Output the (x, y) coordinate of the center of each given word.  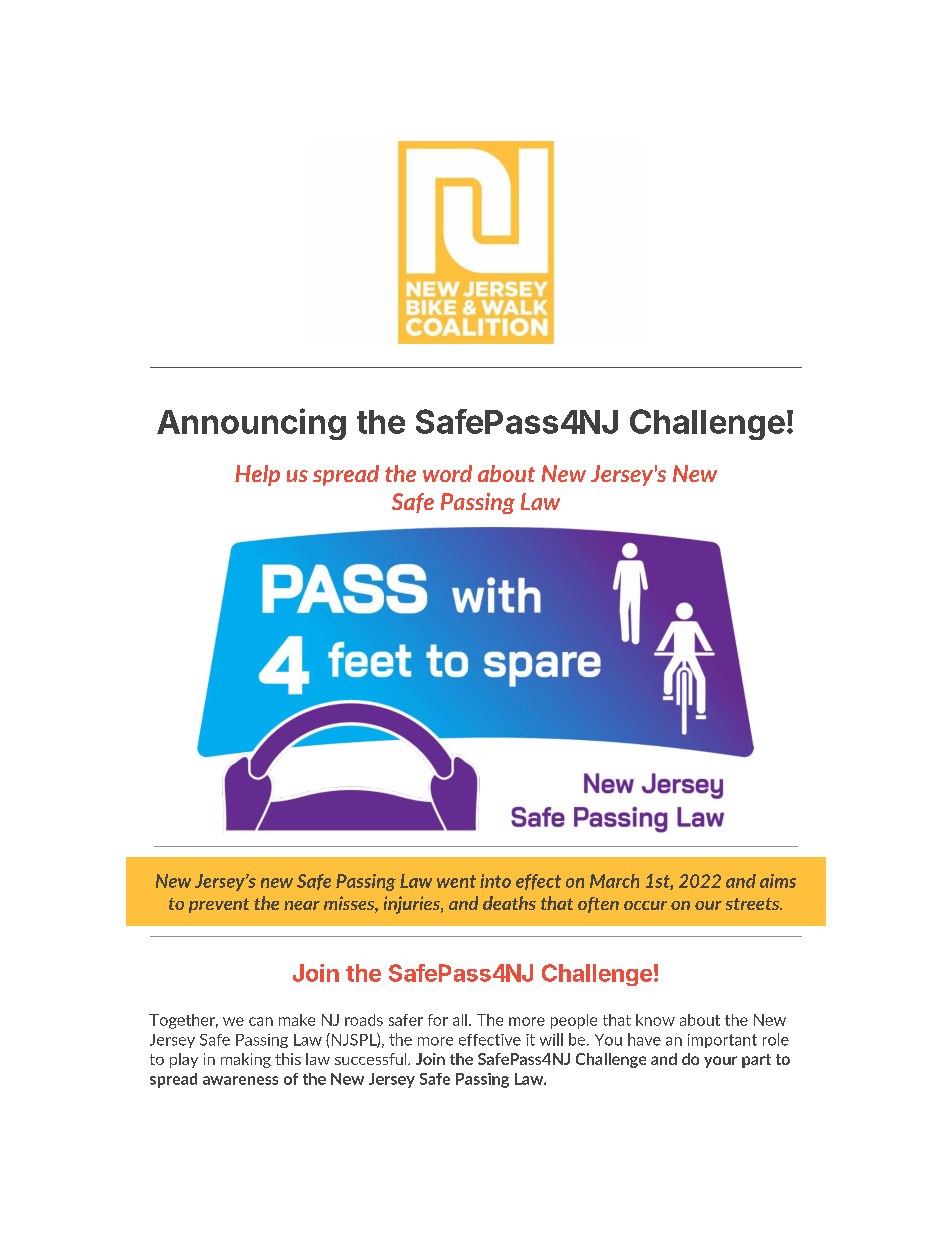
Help (257, 475)
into (495, 881)
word (447, 473)
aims (778, 881)
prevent (219, 905)
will (551, 1039)
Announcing (251, 424)
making (246, 1060)
